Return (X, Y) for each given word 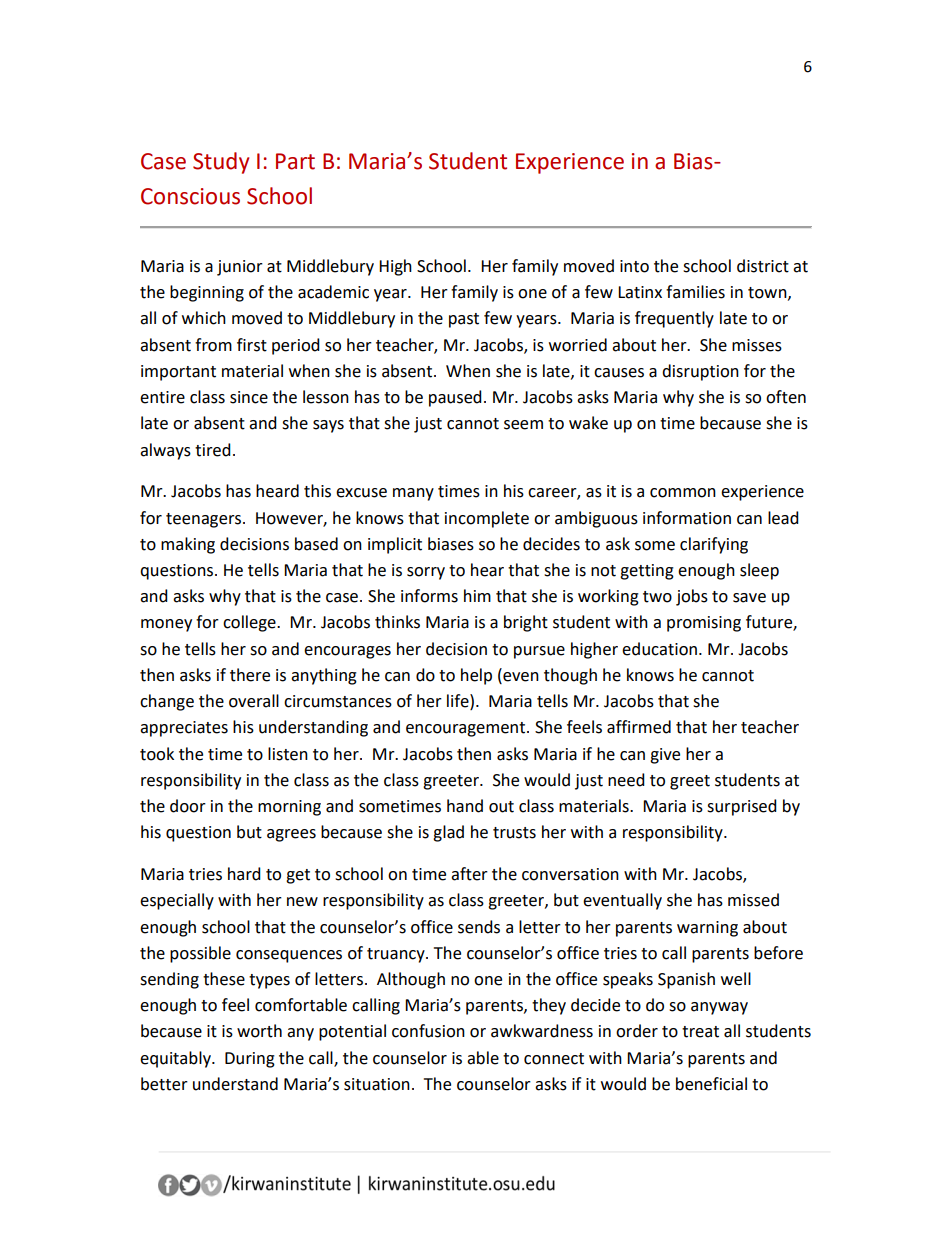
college (250, 623)
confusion (428, 1031)
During (250, 1060)
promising (704, 624)
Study (221, 163)
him (477, 595)
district (763, 266)
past (464, 320)
